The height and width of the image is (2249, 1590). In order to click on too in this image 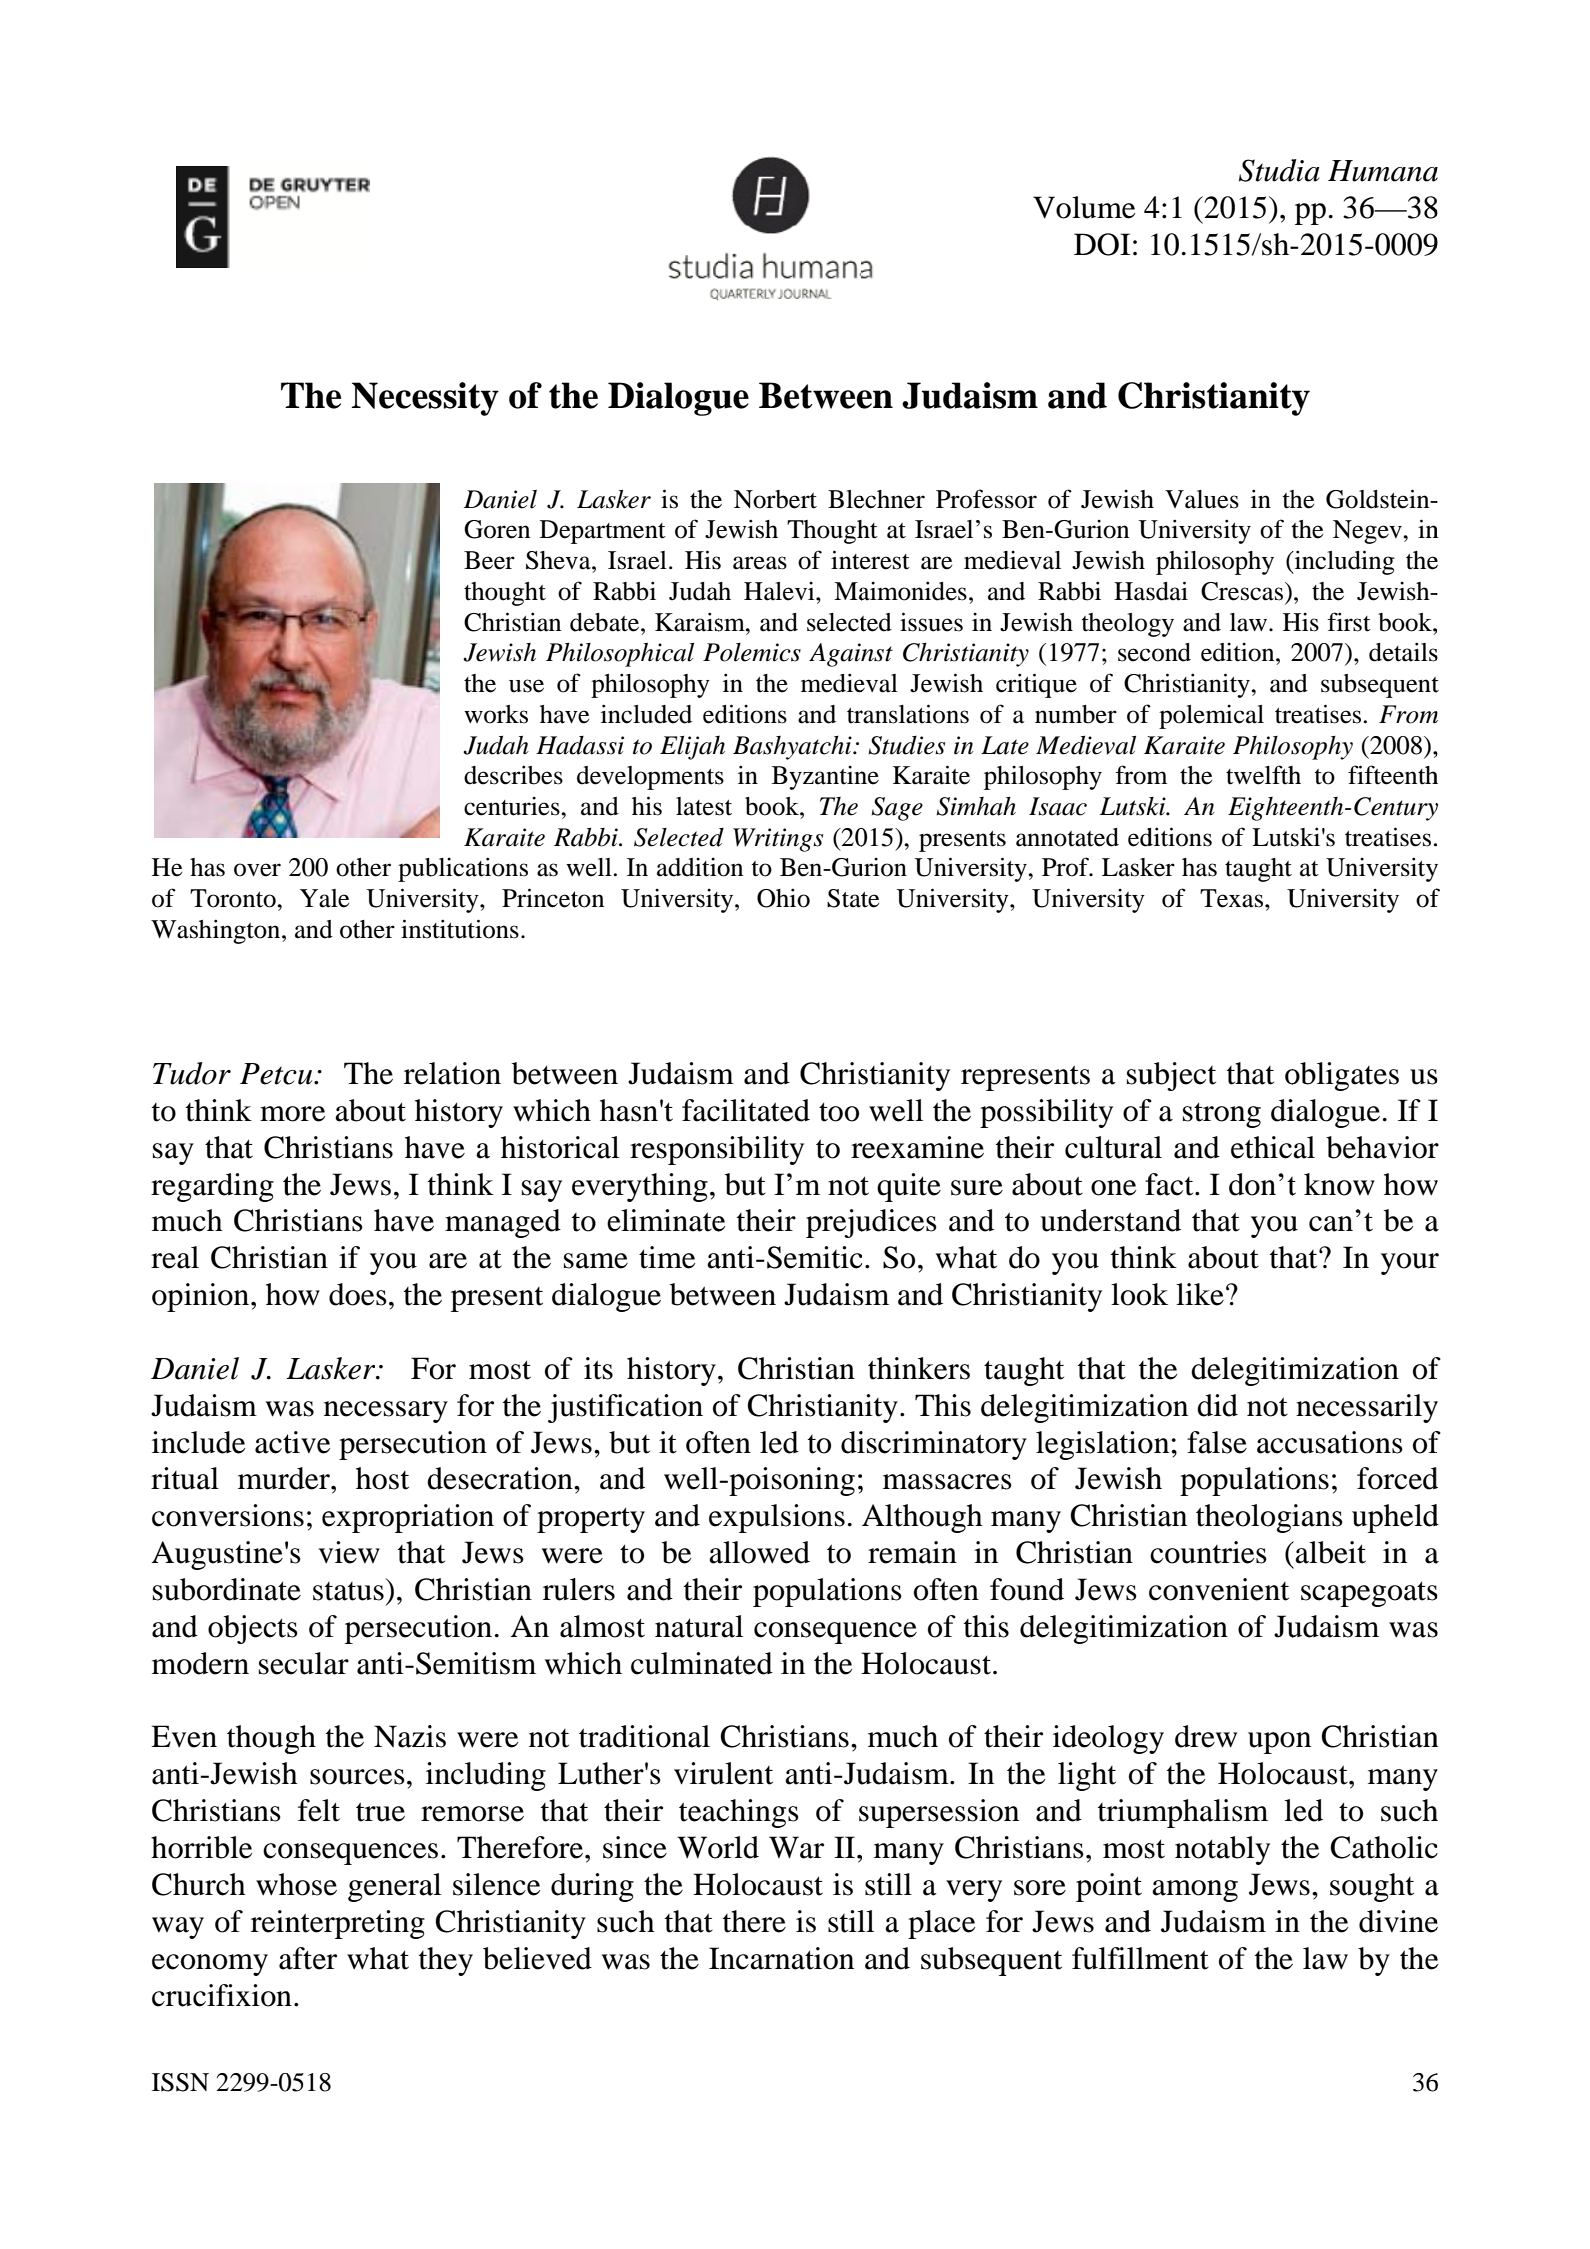, I will do `click(839, 1112)`.
